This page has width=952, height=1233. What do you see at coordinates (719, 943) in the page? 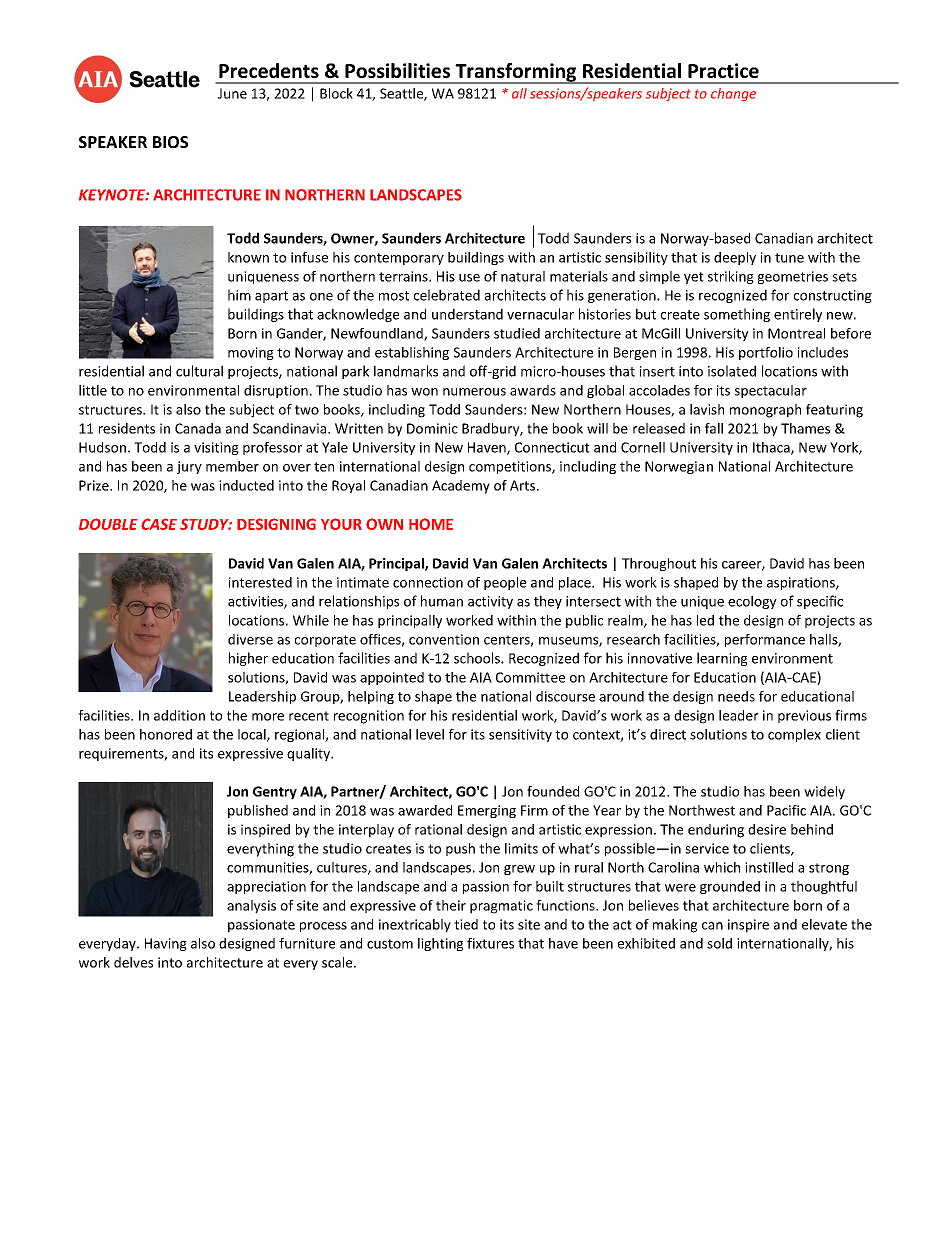
I see `sold` at bounding box center [719, 943].
